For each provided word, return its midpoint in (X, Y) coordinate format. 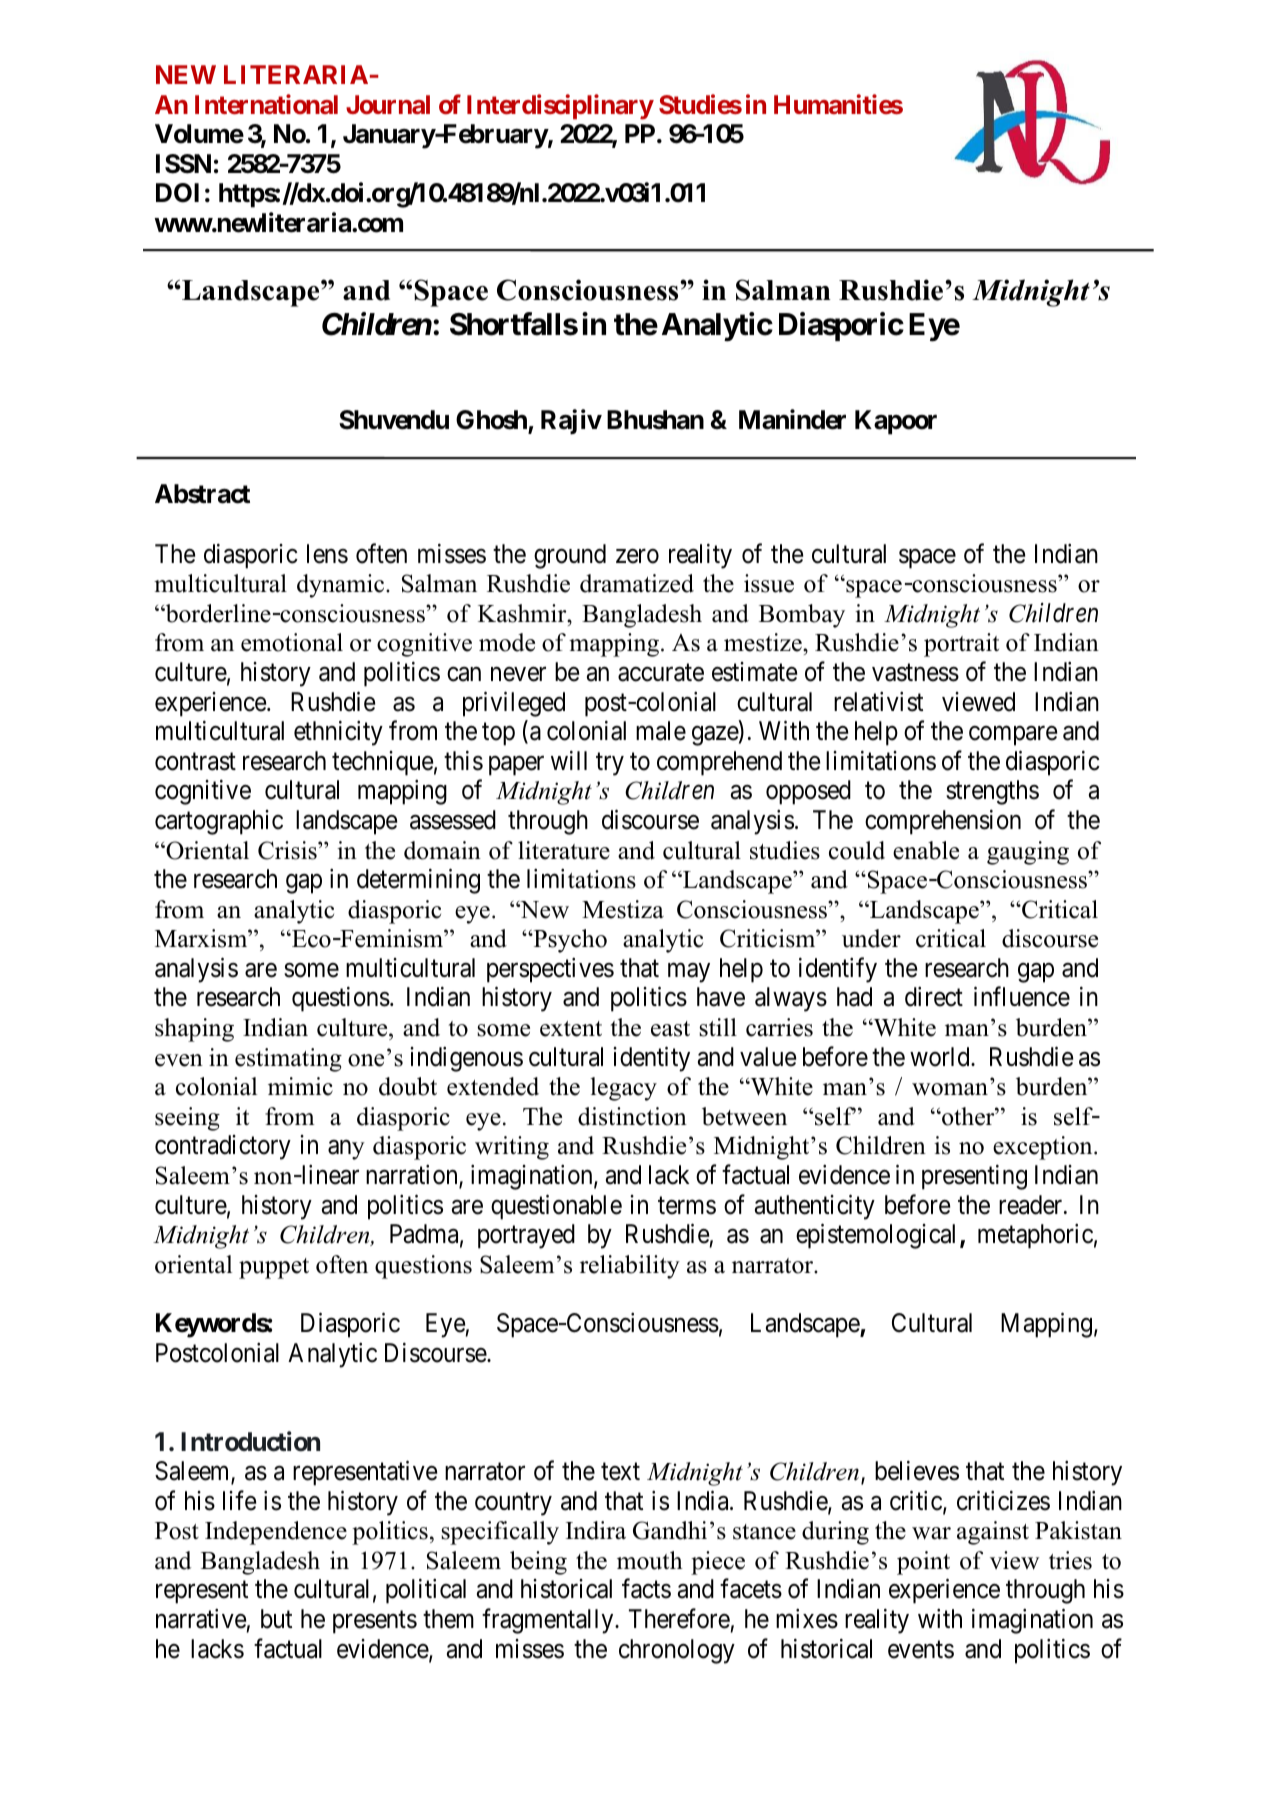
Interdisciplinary (560, 107)
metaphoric (1035, 1236)
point (923, 1563)
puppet (274, 1268)
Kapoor (896, 422)
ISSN (183, 164)
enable (926, 850)
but (276, 1619)
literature (564, 850)
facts (646, 1589)
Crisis (288, 850)
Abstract (202, 494)
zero (637, 556)
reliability (630, 1267)
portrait (961, 645)
